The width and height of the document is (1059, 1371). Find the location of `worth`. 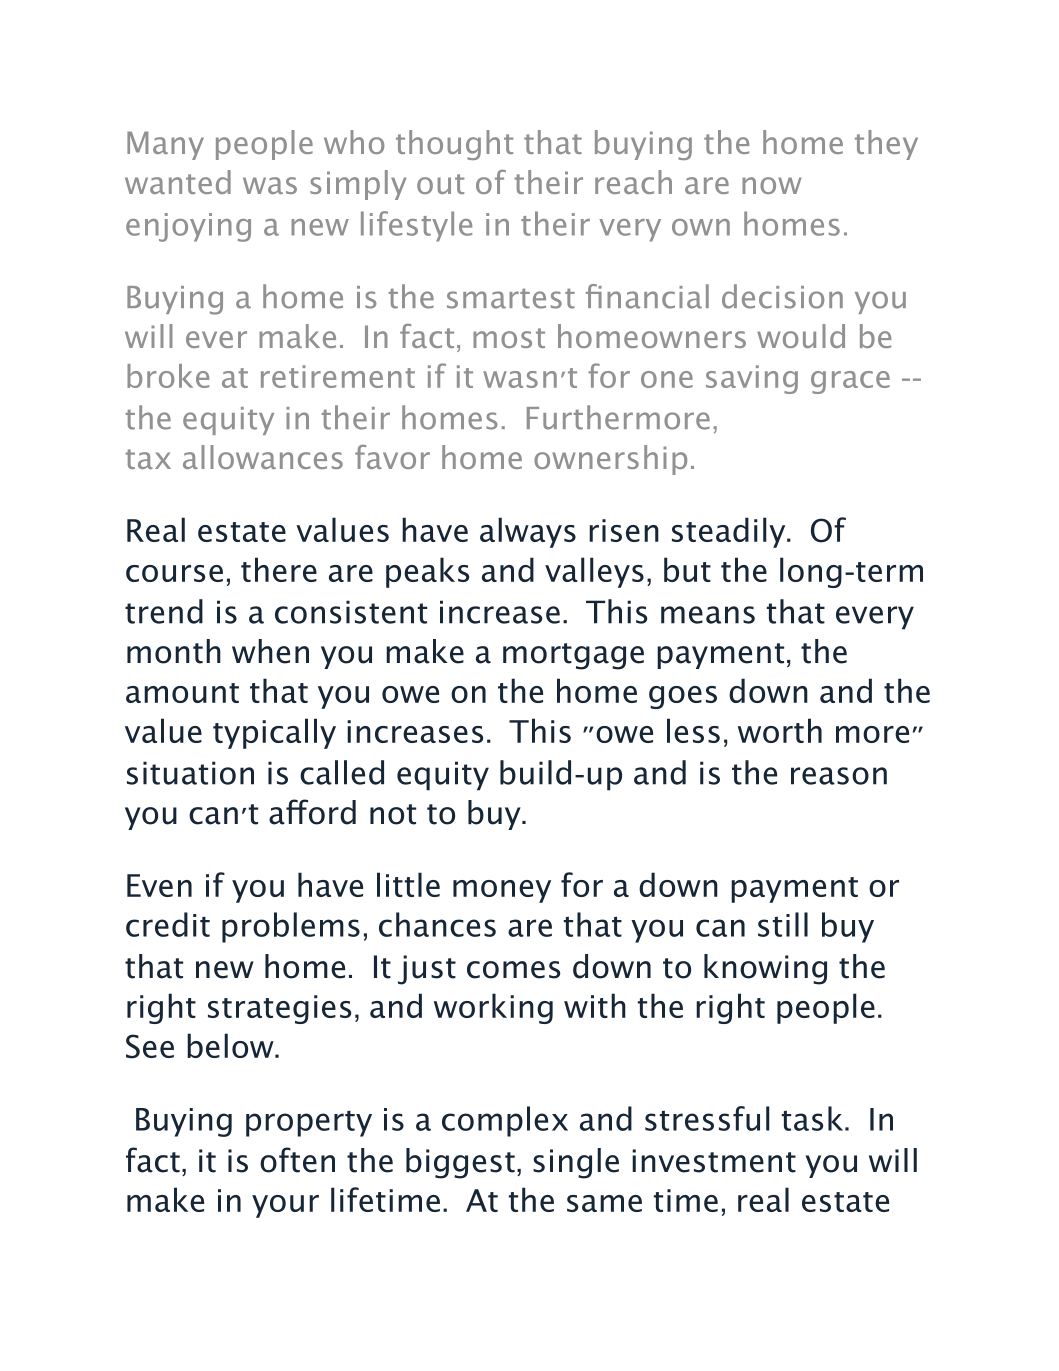

worth is located at coordinates (780, 730).
